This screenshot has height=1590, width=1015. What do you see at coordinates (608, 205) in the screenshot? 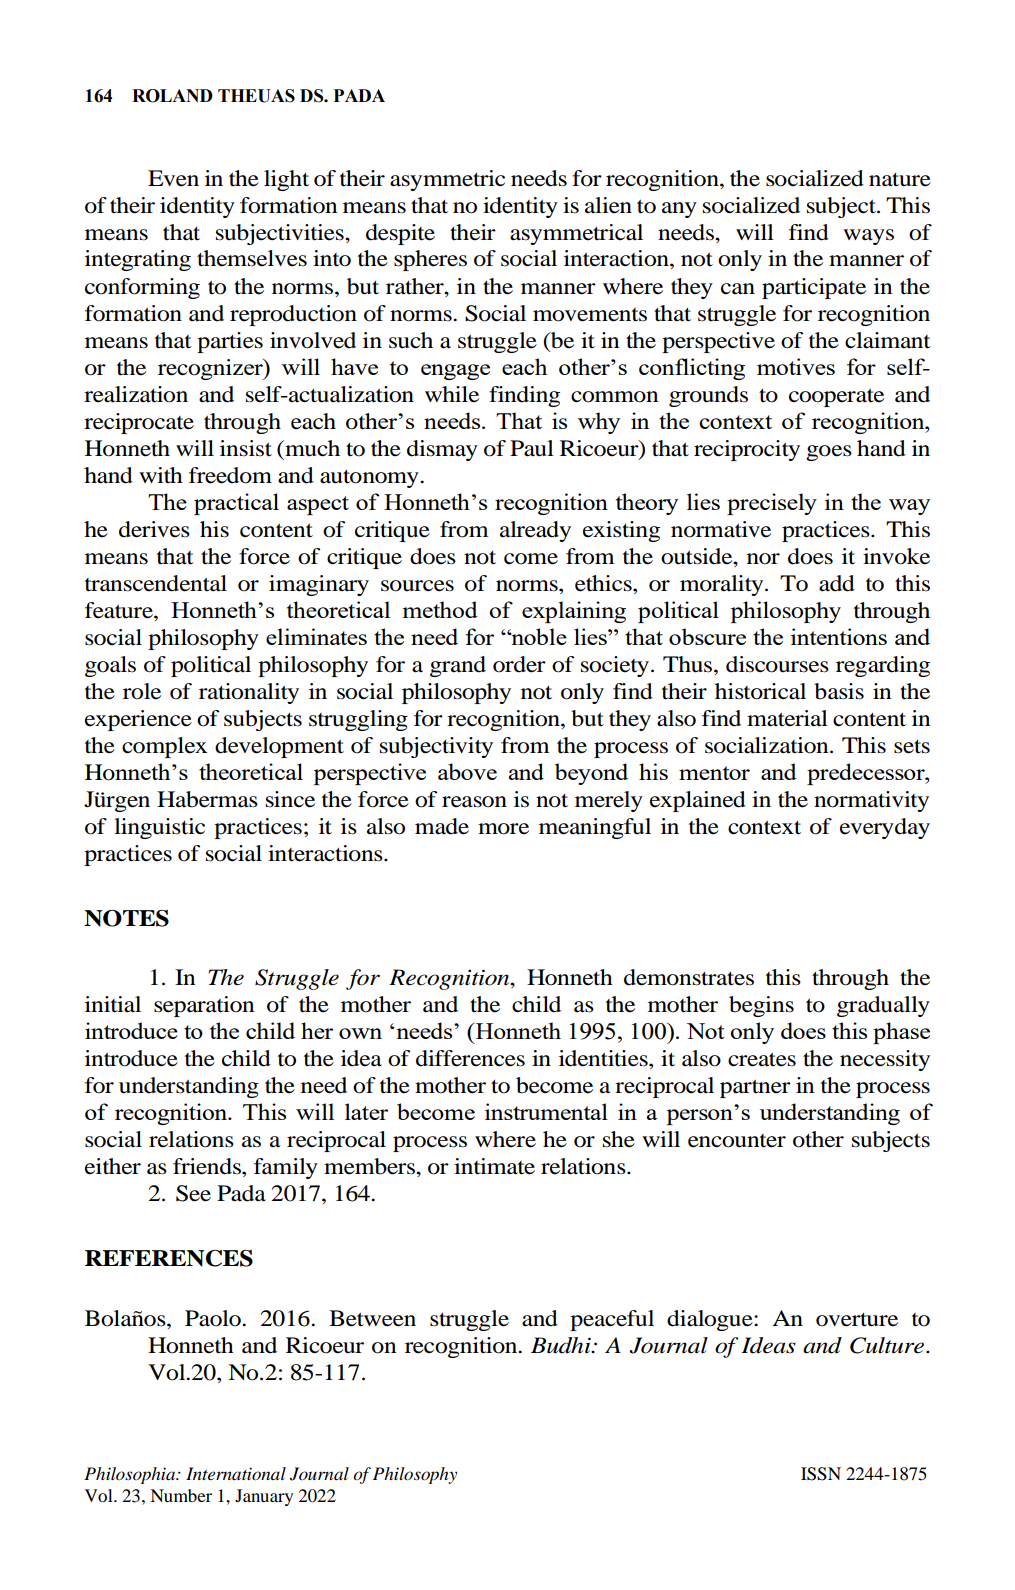
I see `alien` at bounding box center [608, 205].
